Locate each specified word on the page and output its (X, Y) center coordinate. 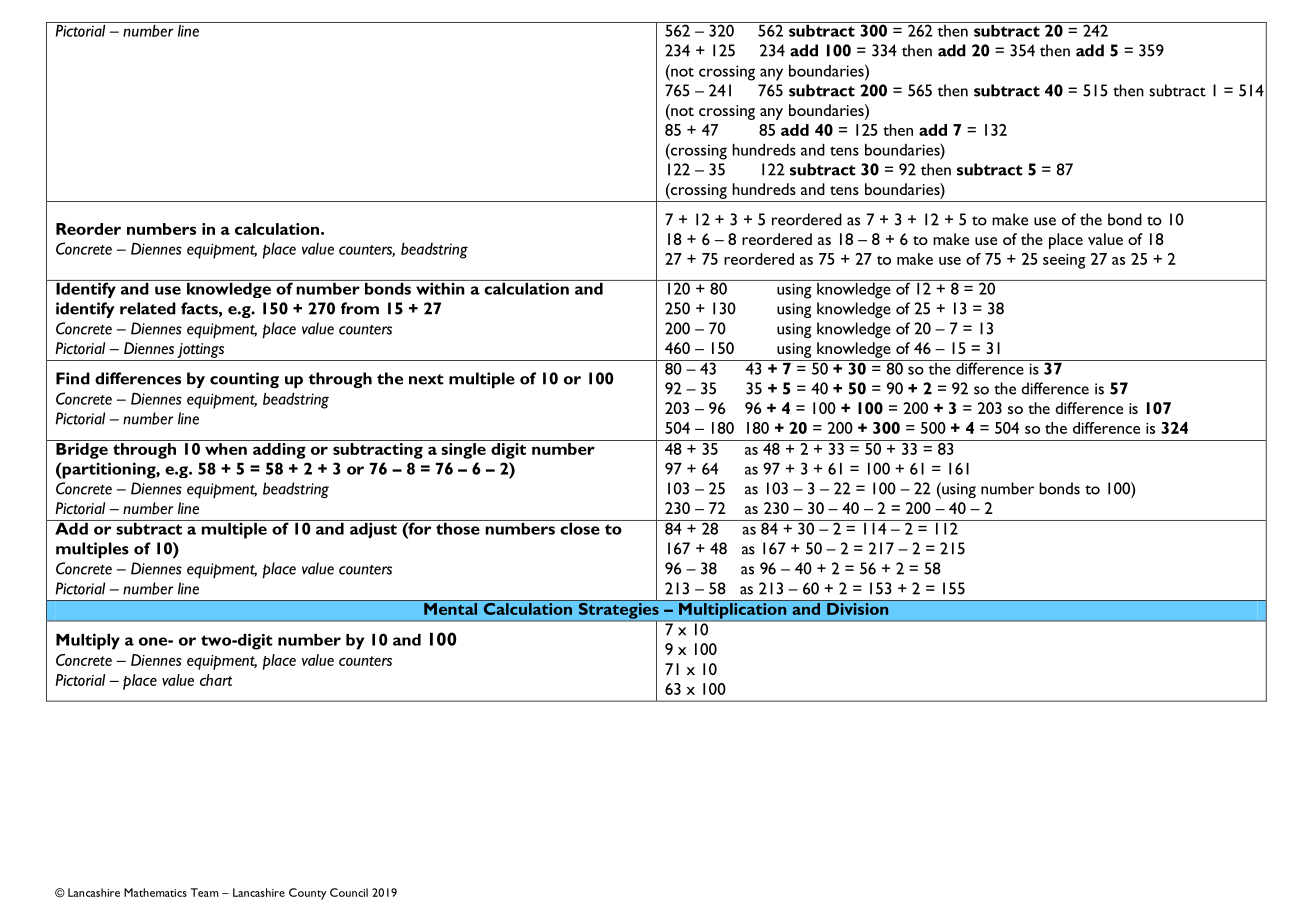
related (148, 308)
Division (858, 607)
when (226, 449)
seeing (1064, 261)
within (440, 287)
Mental (451, 607)
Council (349, 892)
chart (216, 680)
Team (204, 892)
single (463, 449)
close (580, 527)
